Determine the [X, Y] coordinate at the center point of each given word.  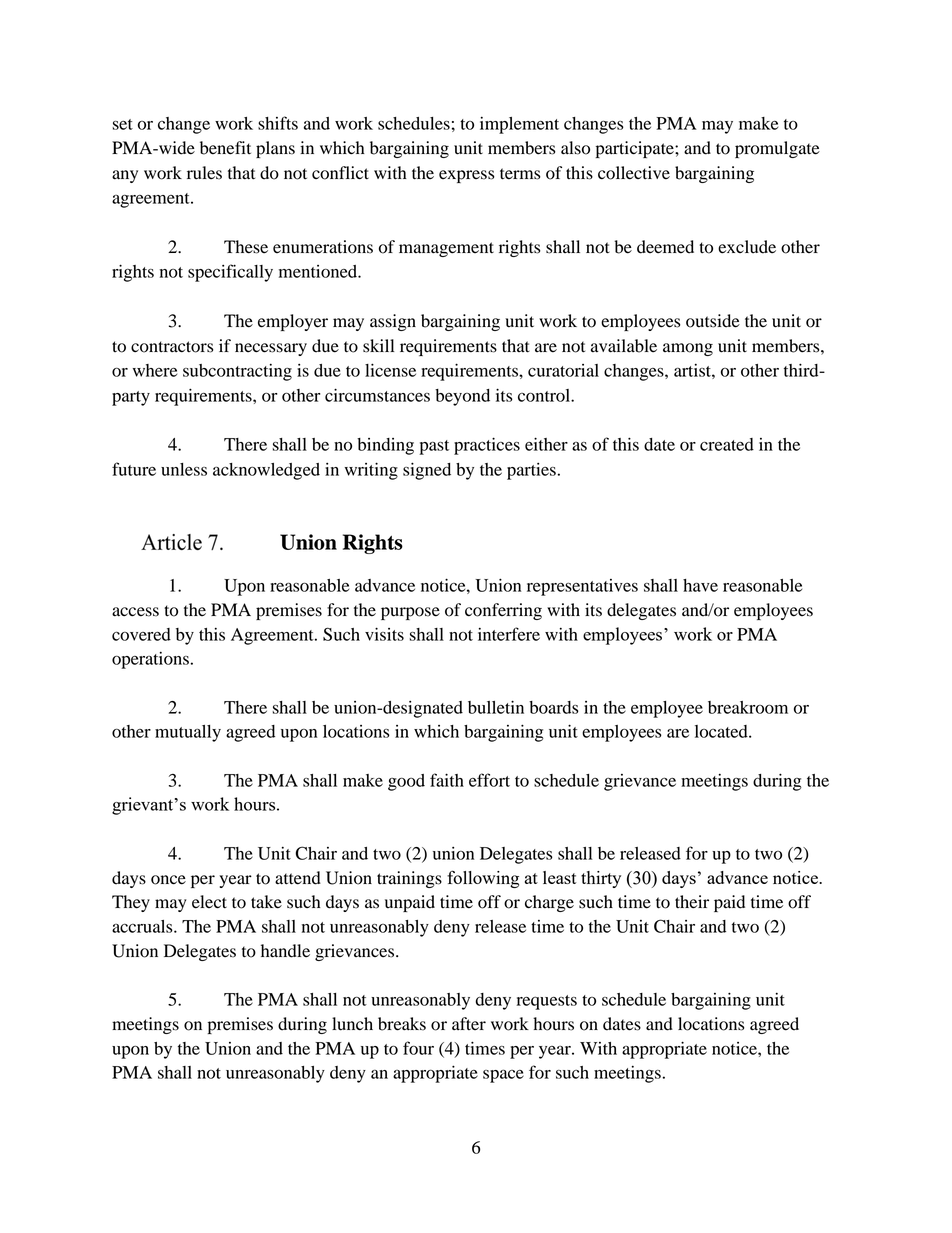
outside [713, 321]
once [168, 880]
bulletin [496, 707]
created [727, 444]
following [483, 879]
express [466, 176]
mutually [188, 733]
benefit [225, 148]
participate [636, 149]
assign [393, 322]
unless [184, 469]
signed [427, 471]
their [692, 902]
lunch [352, 1024]
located [722, 731]
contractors [172, 347]
